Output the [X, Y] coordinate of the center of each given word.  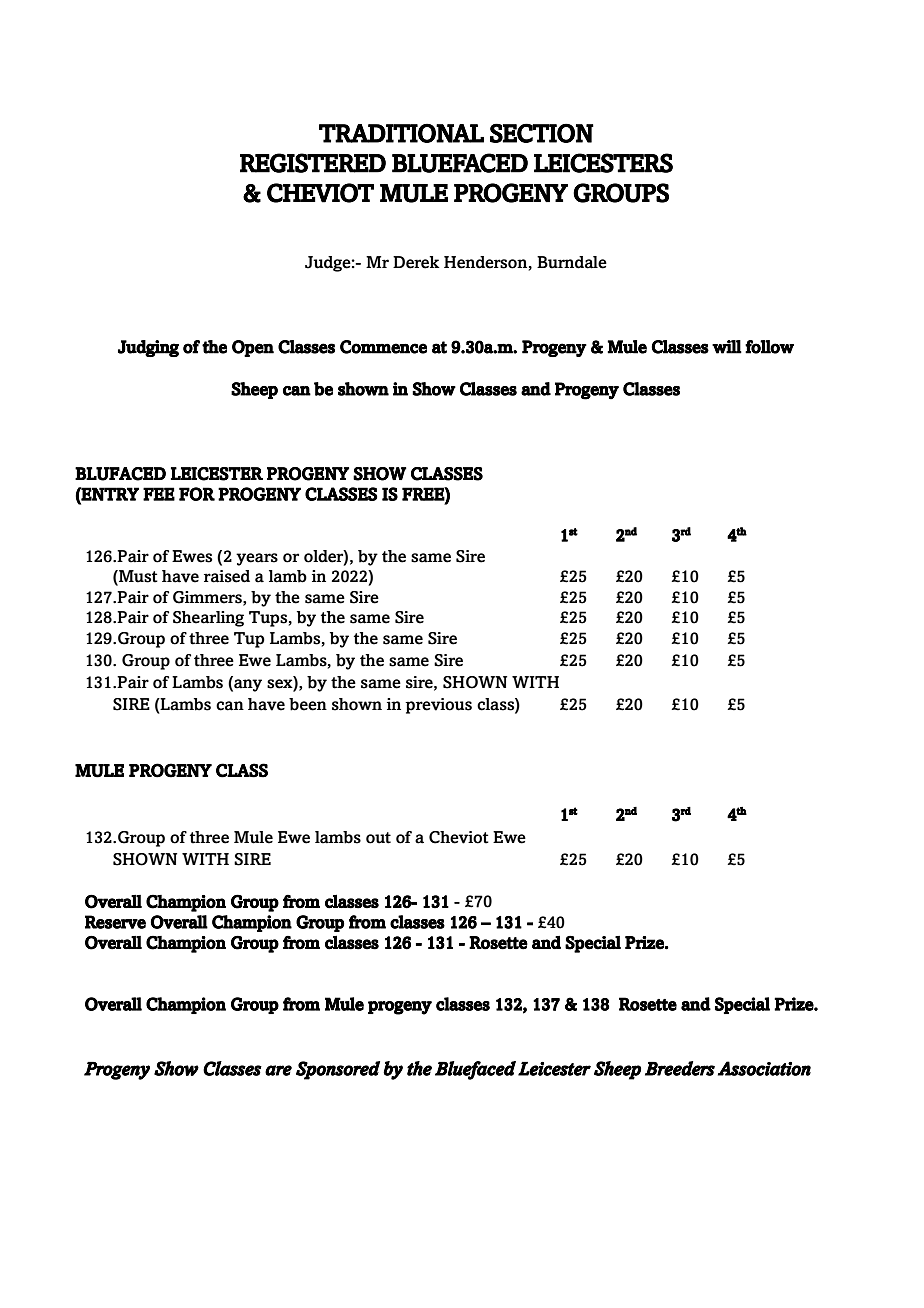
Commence [383, 347]
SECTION [542, 133]
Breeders [680, 1068]
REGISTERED [313, 163]
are [278, 1070]
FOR [197, 494]
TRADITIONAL [401, 133]
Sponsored [338, 1070]
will [727, 347]
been [308, 704]
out [378, 838]
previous [438, 706]
